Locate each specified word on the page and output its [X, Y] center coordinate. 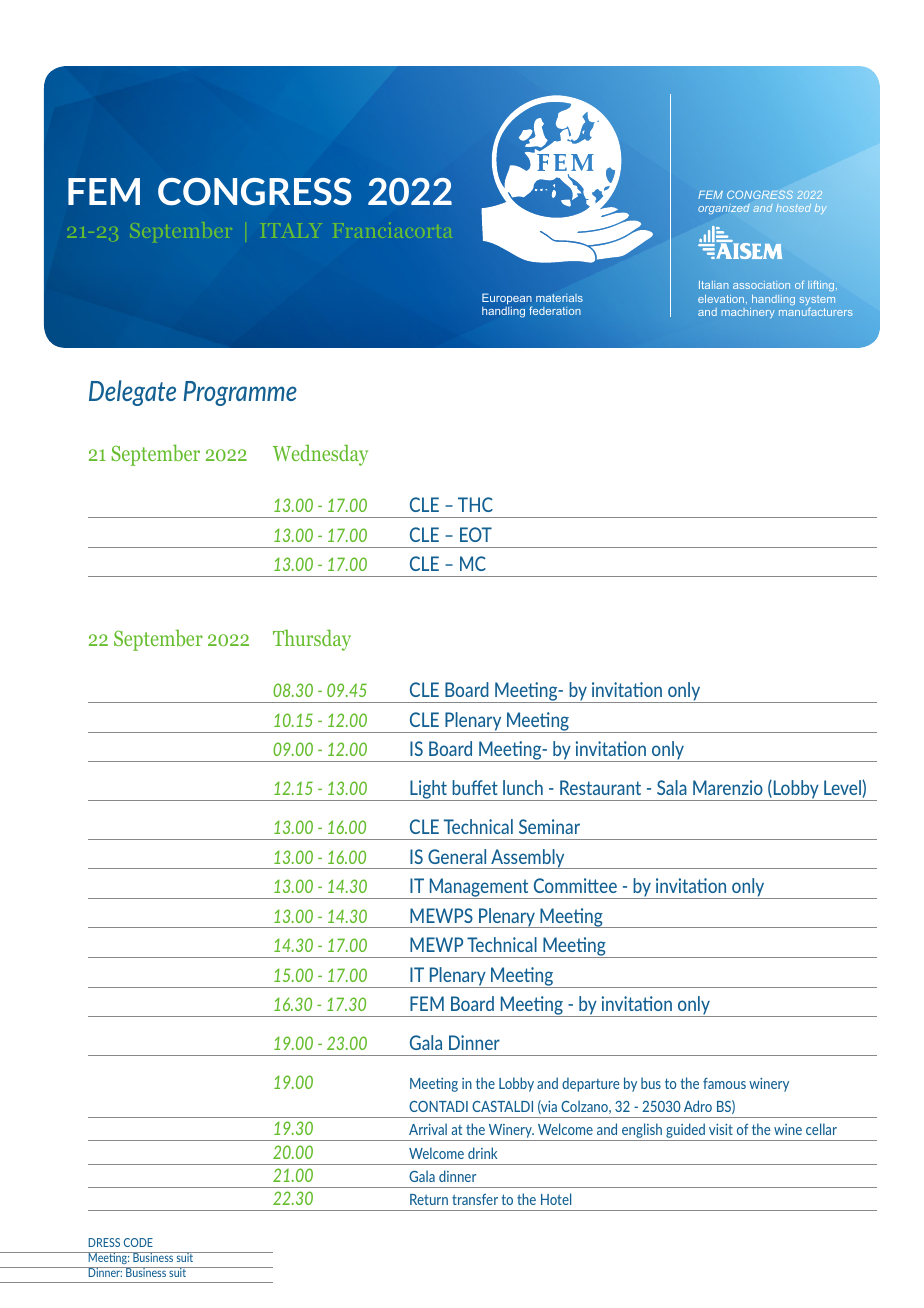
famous [724, 1083]
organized [724, 209]
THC [475, 504]
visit [721, 1129]
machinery [748, 313]
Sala [672, 787]
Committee [575, 885]
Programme [240, 393]
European [507, 300]
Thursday [312, 640]
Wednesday [320, 455]
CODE [138, 1242]
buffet [475, 787]
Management [479, 888]
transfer [475, 1199]
